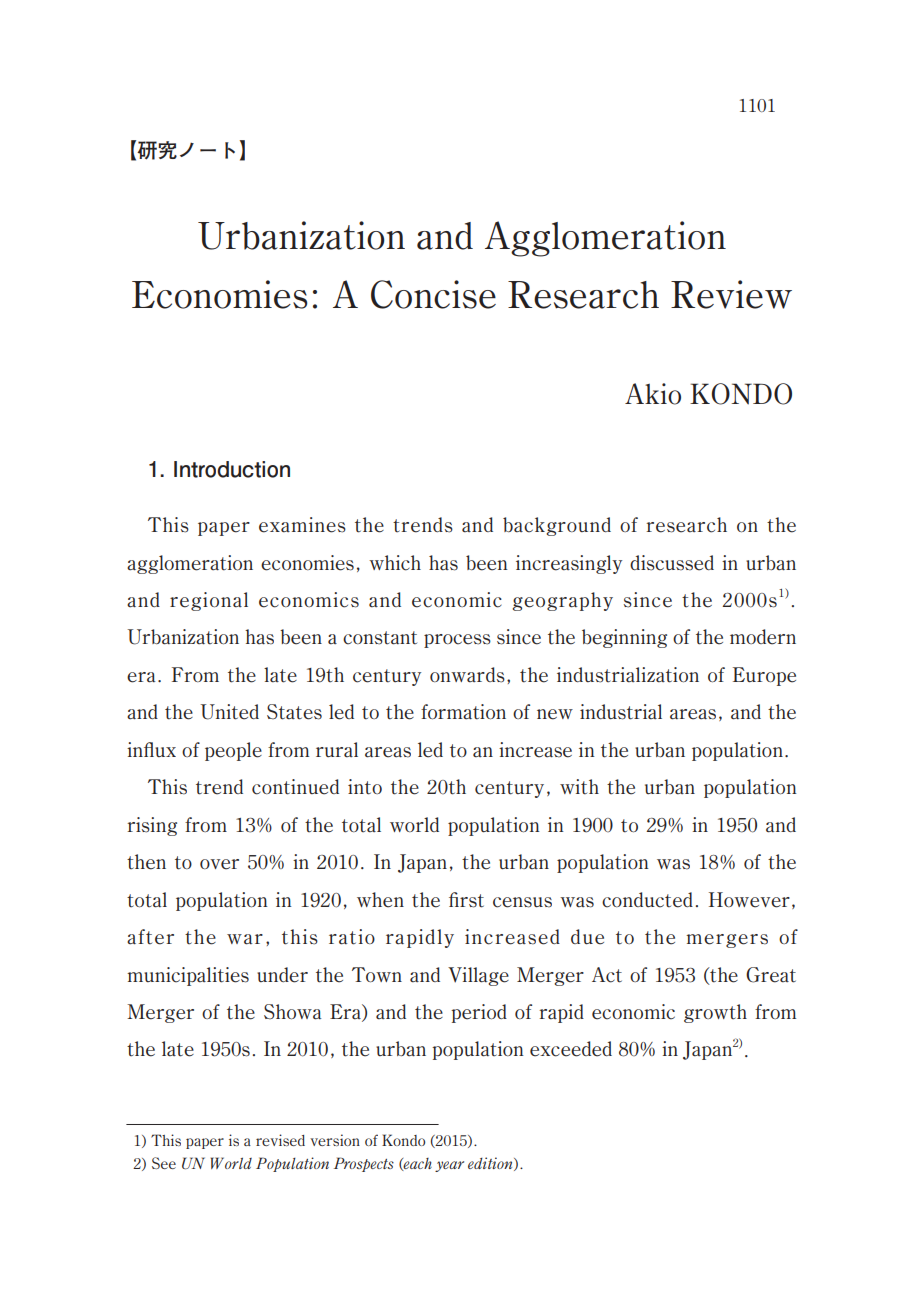 Image resolution: width=924 pixels, height=1311 pixels. I want to click on Review, so click(731, 294).
